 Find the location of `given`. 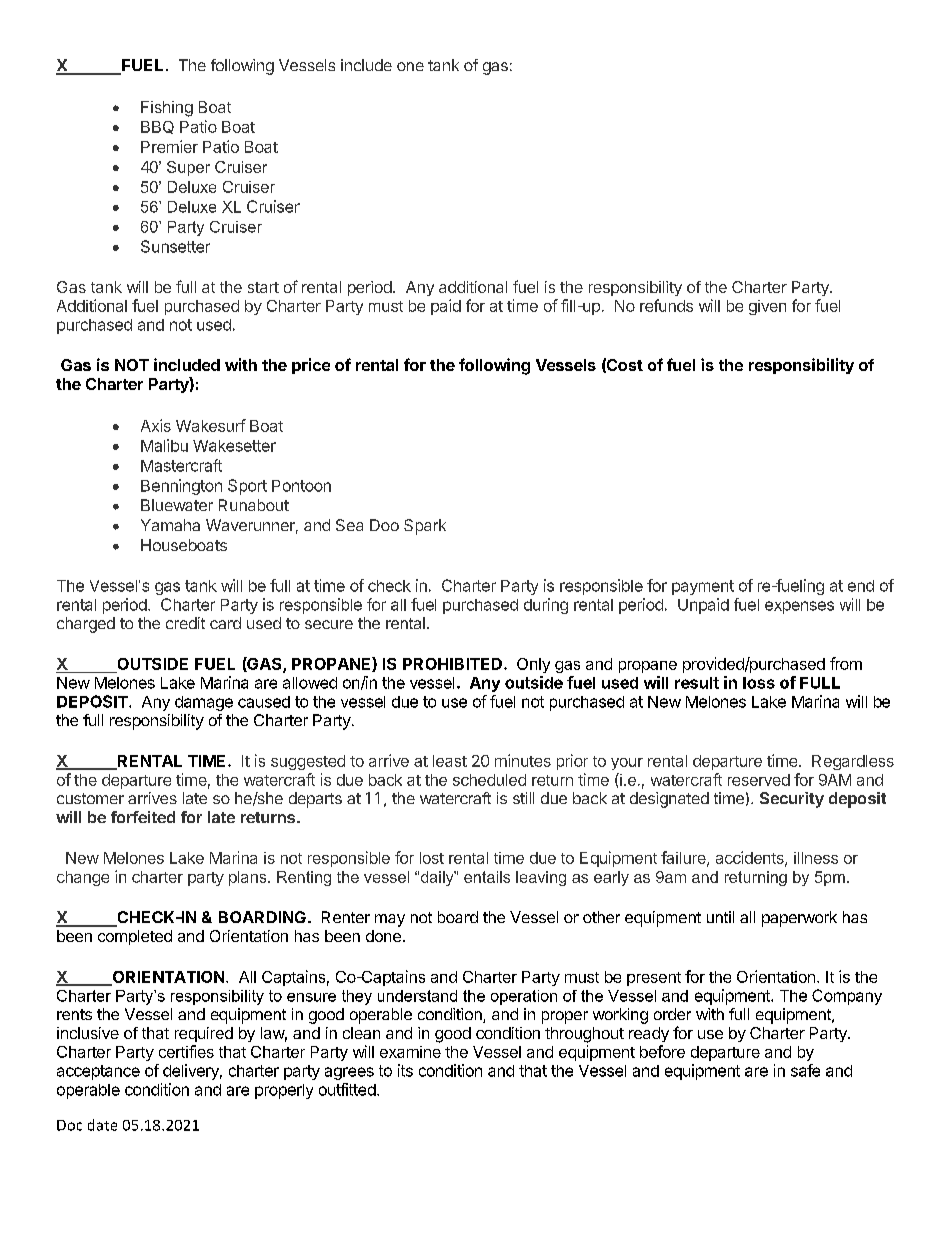

given is located at coordinates (767, 307).
